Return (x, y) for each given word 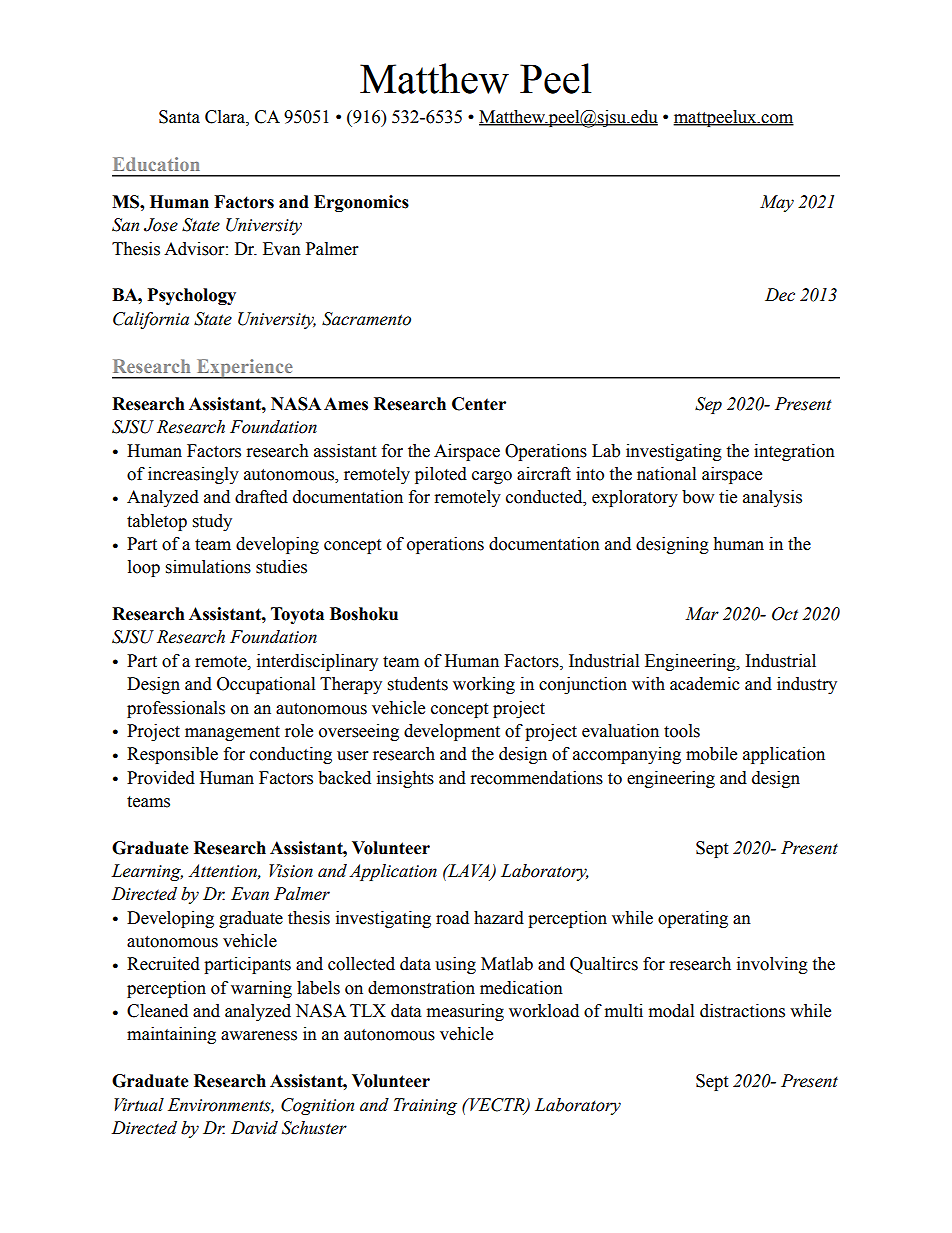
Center (479, 404)
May (777, 203)
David (254, 1128)
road (452, 918)
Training (425, 1106)
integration (794, 452)
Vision (291, 871)
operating (693, 919)
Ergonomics (361, 203)
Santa (179, 117)
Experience (244, 369)
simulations (208, 567)
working (484, 685)
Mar (702, 614)
